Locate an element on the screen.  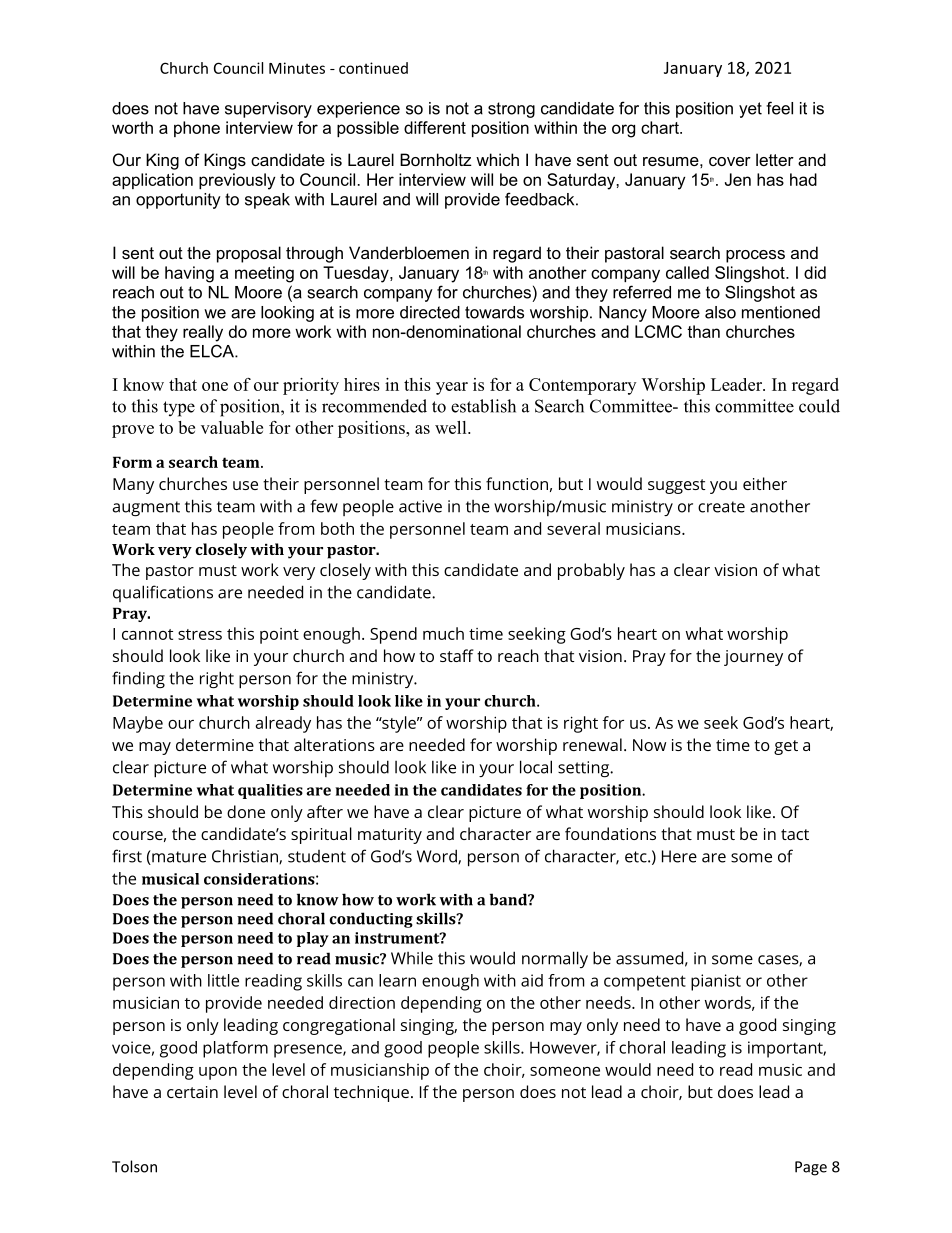
yet is located at coordinates (750, 110).
